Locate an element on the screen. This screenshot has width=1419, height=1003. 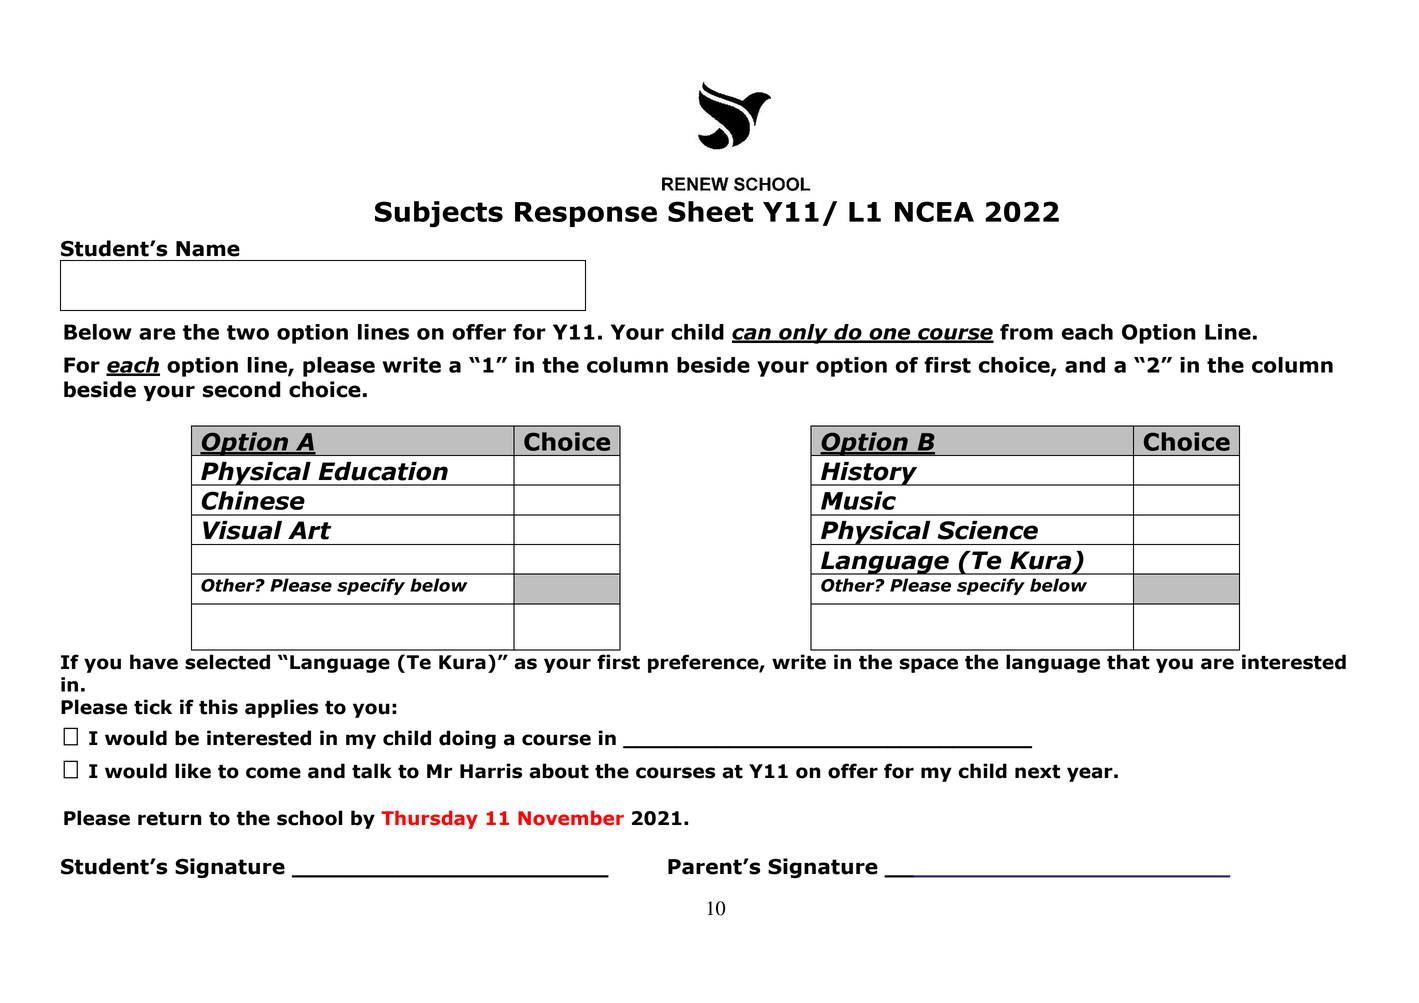
from is located at coordinates (1026, 332).
